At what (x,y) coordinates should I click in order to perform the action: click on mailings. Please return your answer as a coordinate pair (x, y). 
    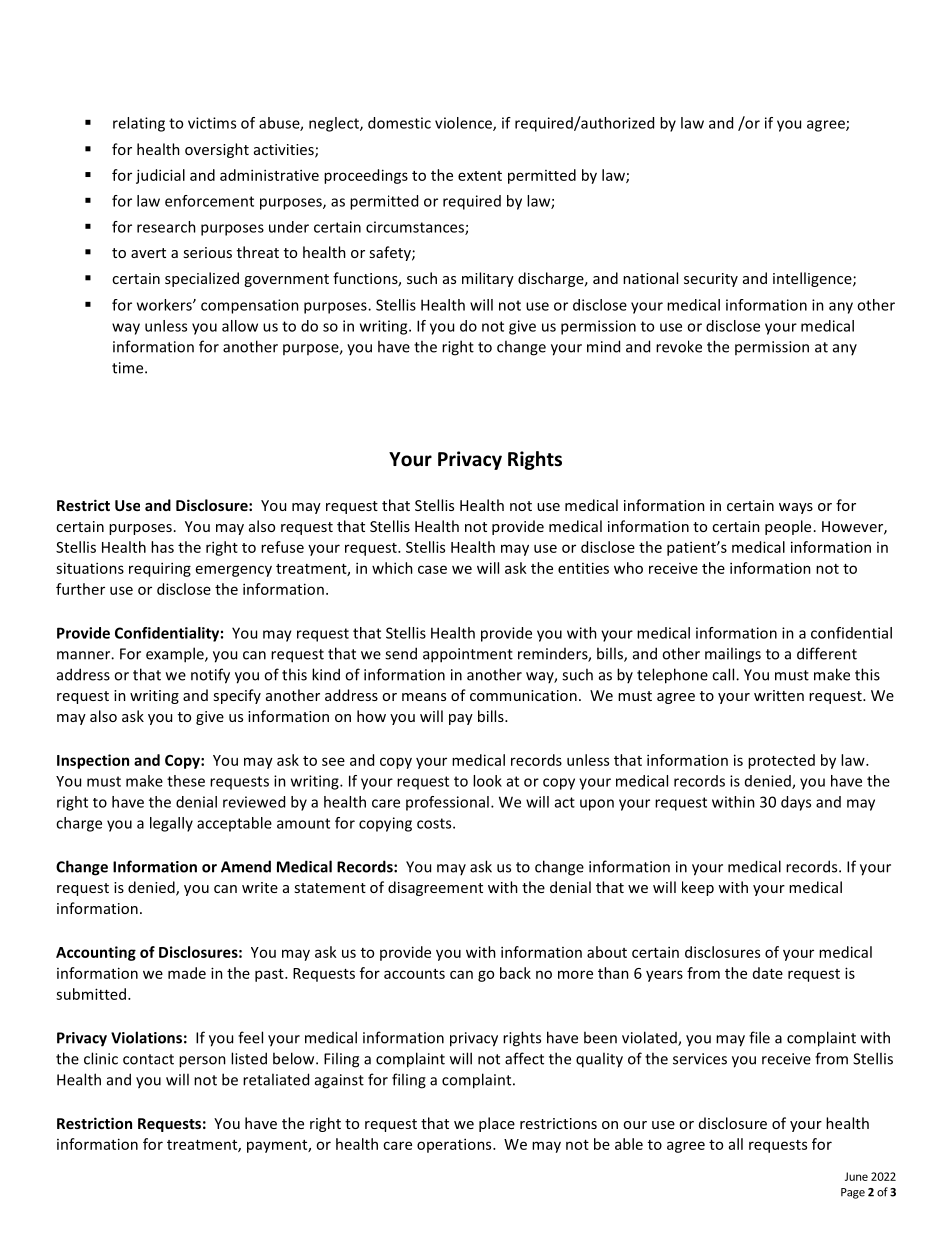
    Looking at the image, I should click on (733, 655).
